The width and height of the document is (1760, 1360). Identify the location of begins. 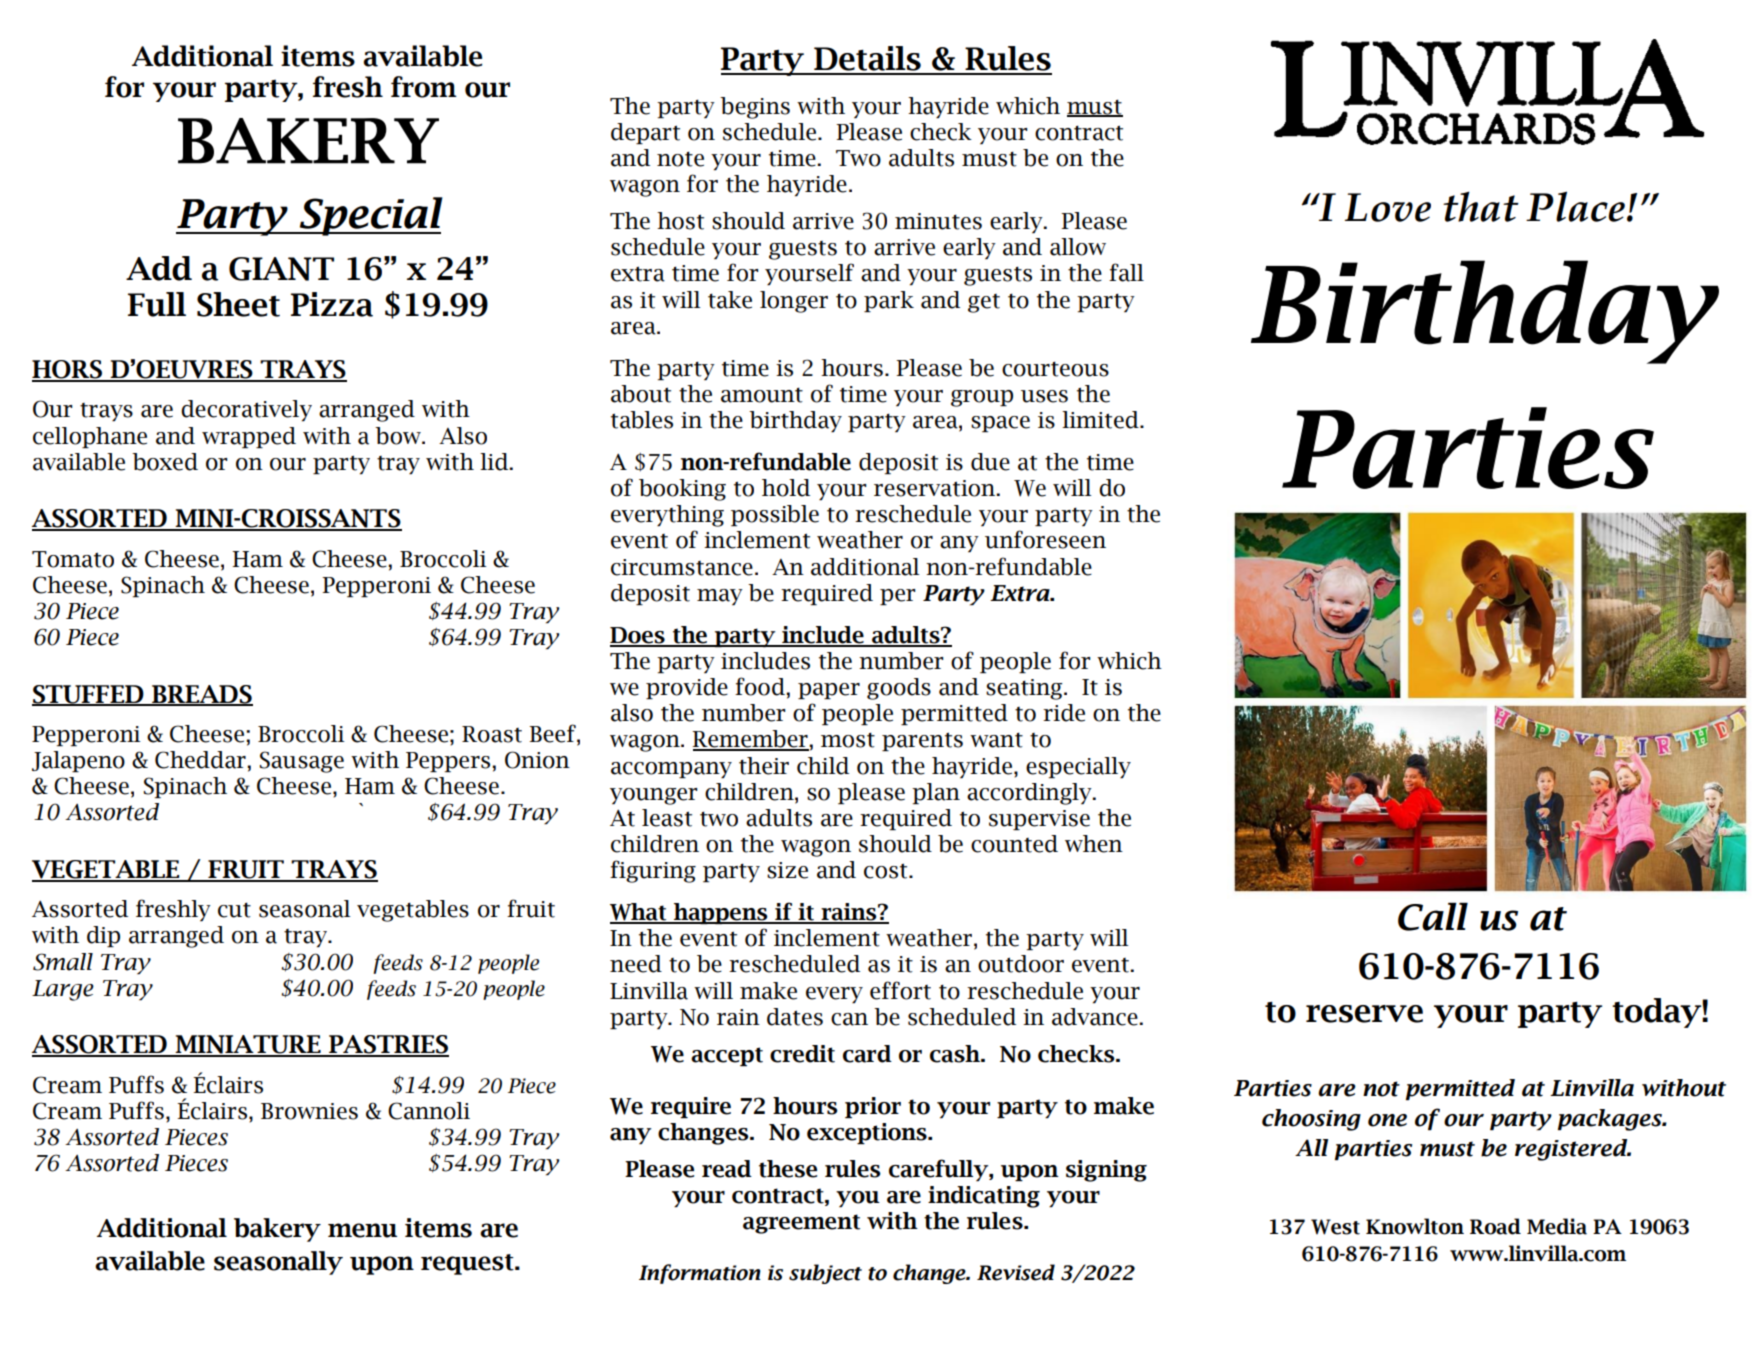
(755, 108).
